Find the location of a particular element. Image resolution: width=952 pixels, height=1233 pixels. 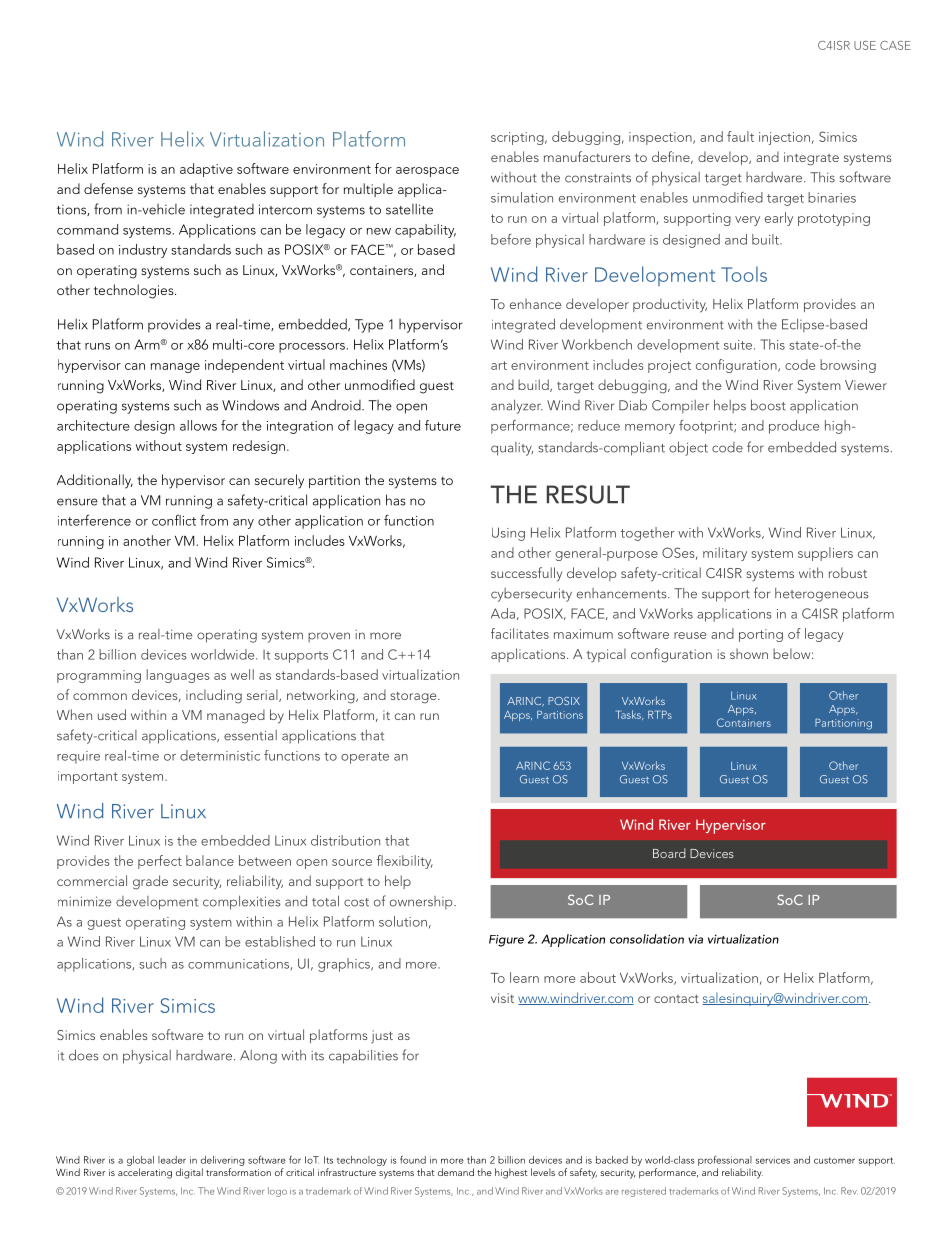

build is located at coordinates (534, 385).
